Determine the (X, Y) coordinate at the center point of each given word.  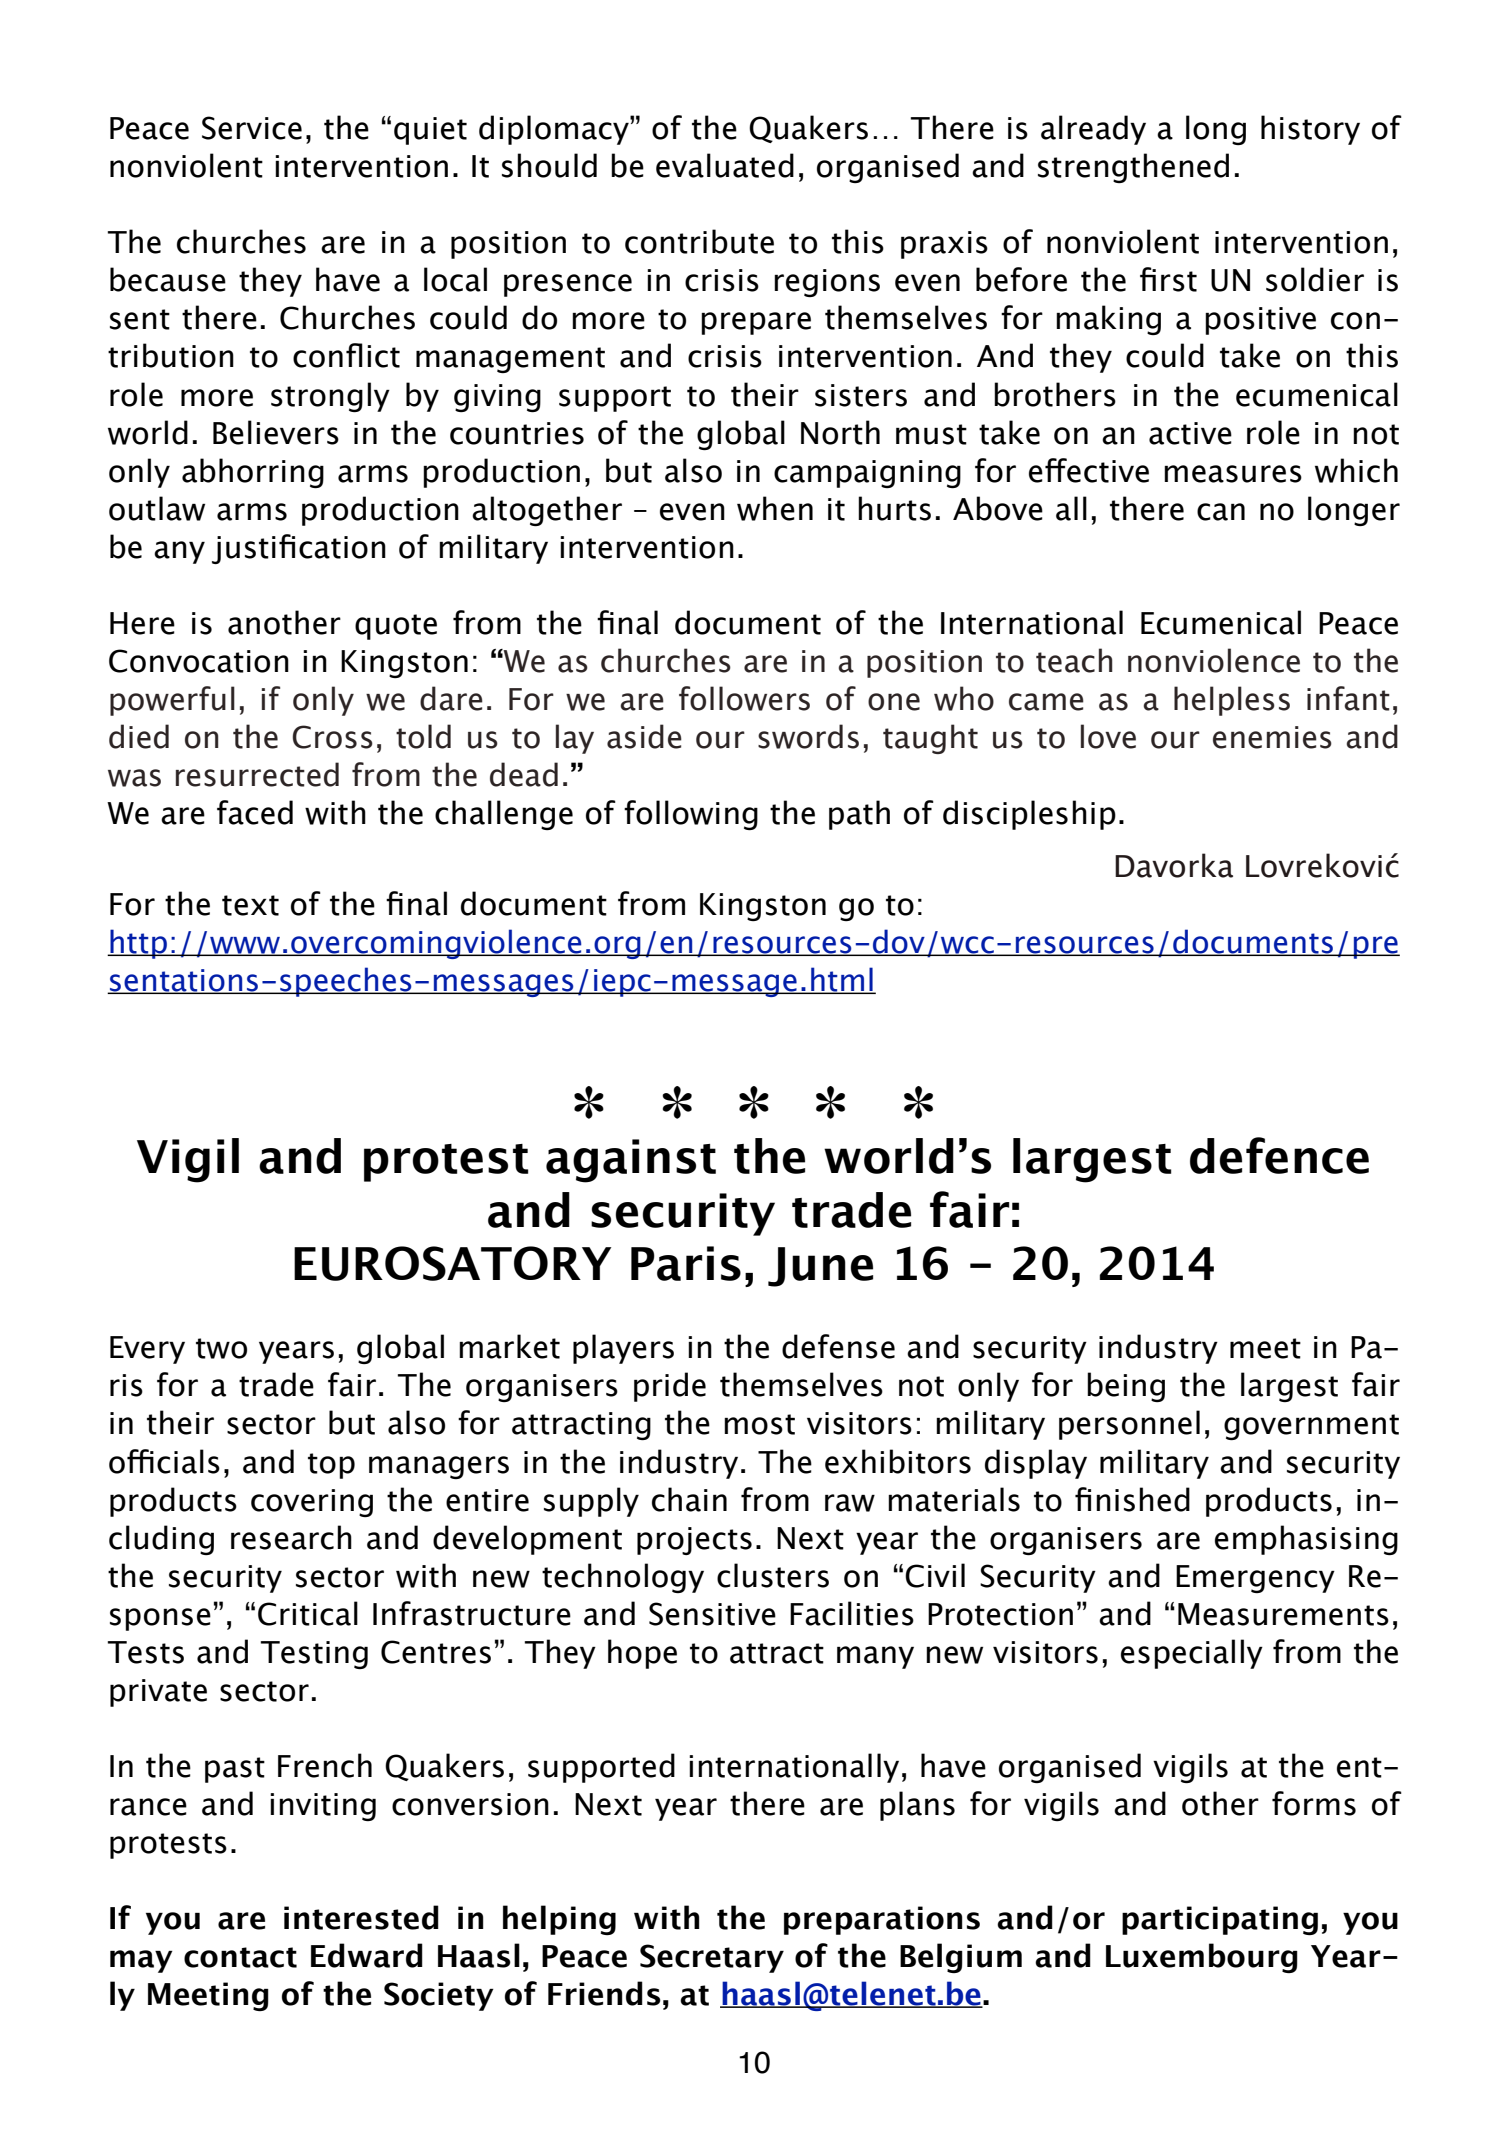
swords (808, 736)
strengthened (1133, 168)
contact (240, 1957)
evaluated (725, 165)
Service (252, 128)
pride (670, 1387)
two (221, 1348)
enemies (1272, 737)
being (1126, 1387)
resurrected (257, 774)
